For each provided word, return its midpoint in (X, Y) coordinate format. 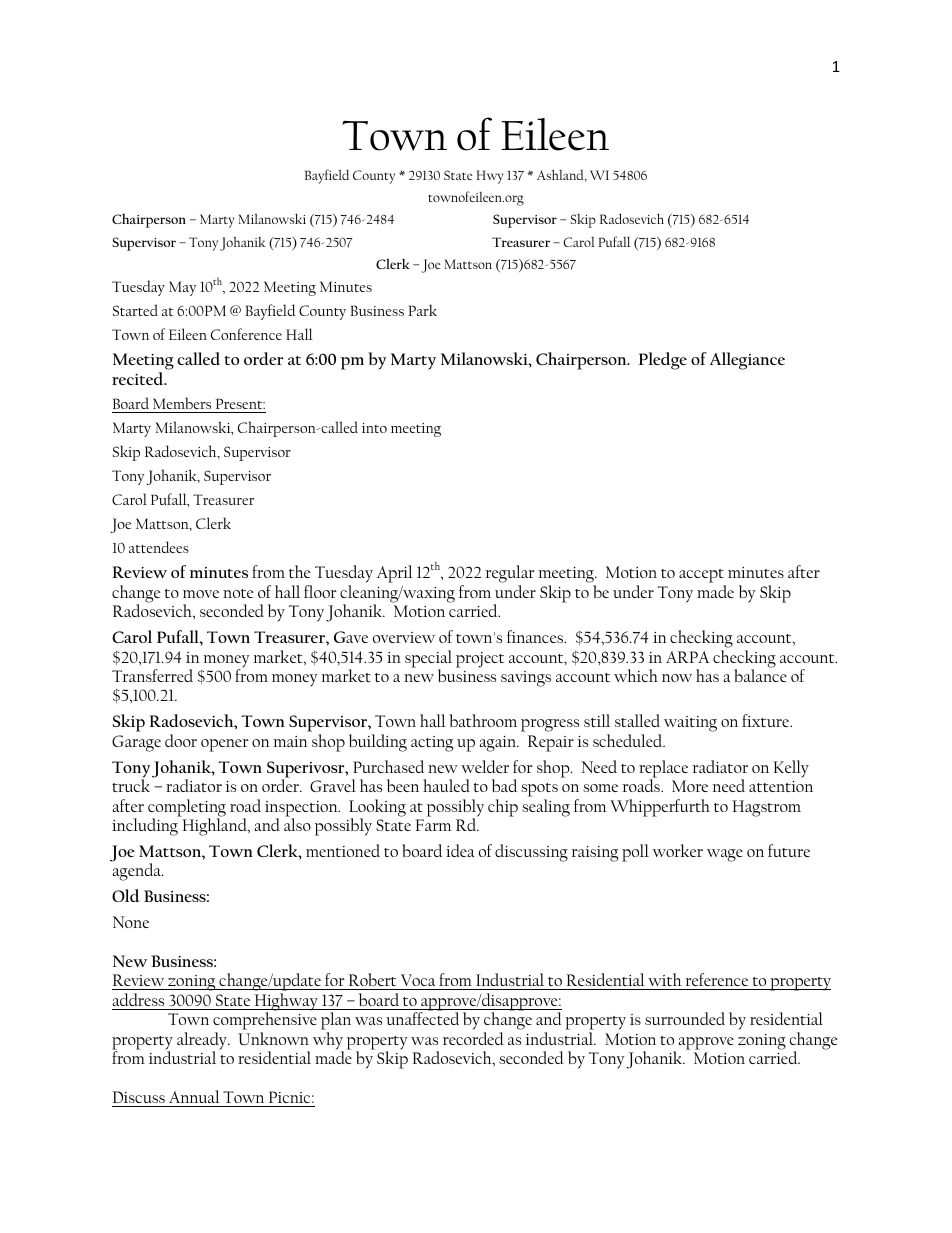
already (203, 1042)
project (480, 660)
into (374, 428)
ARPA (687, 657)
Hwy (489, 177)
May (182, 288)
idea (460, 850)
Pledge (662, 361)
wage (725, 855)
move (201, 594)
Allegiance (747, 361)
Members (182, 405)
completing (187, 809)
